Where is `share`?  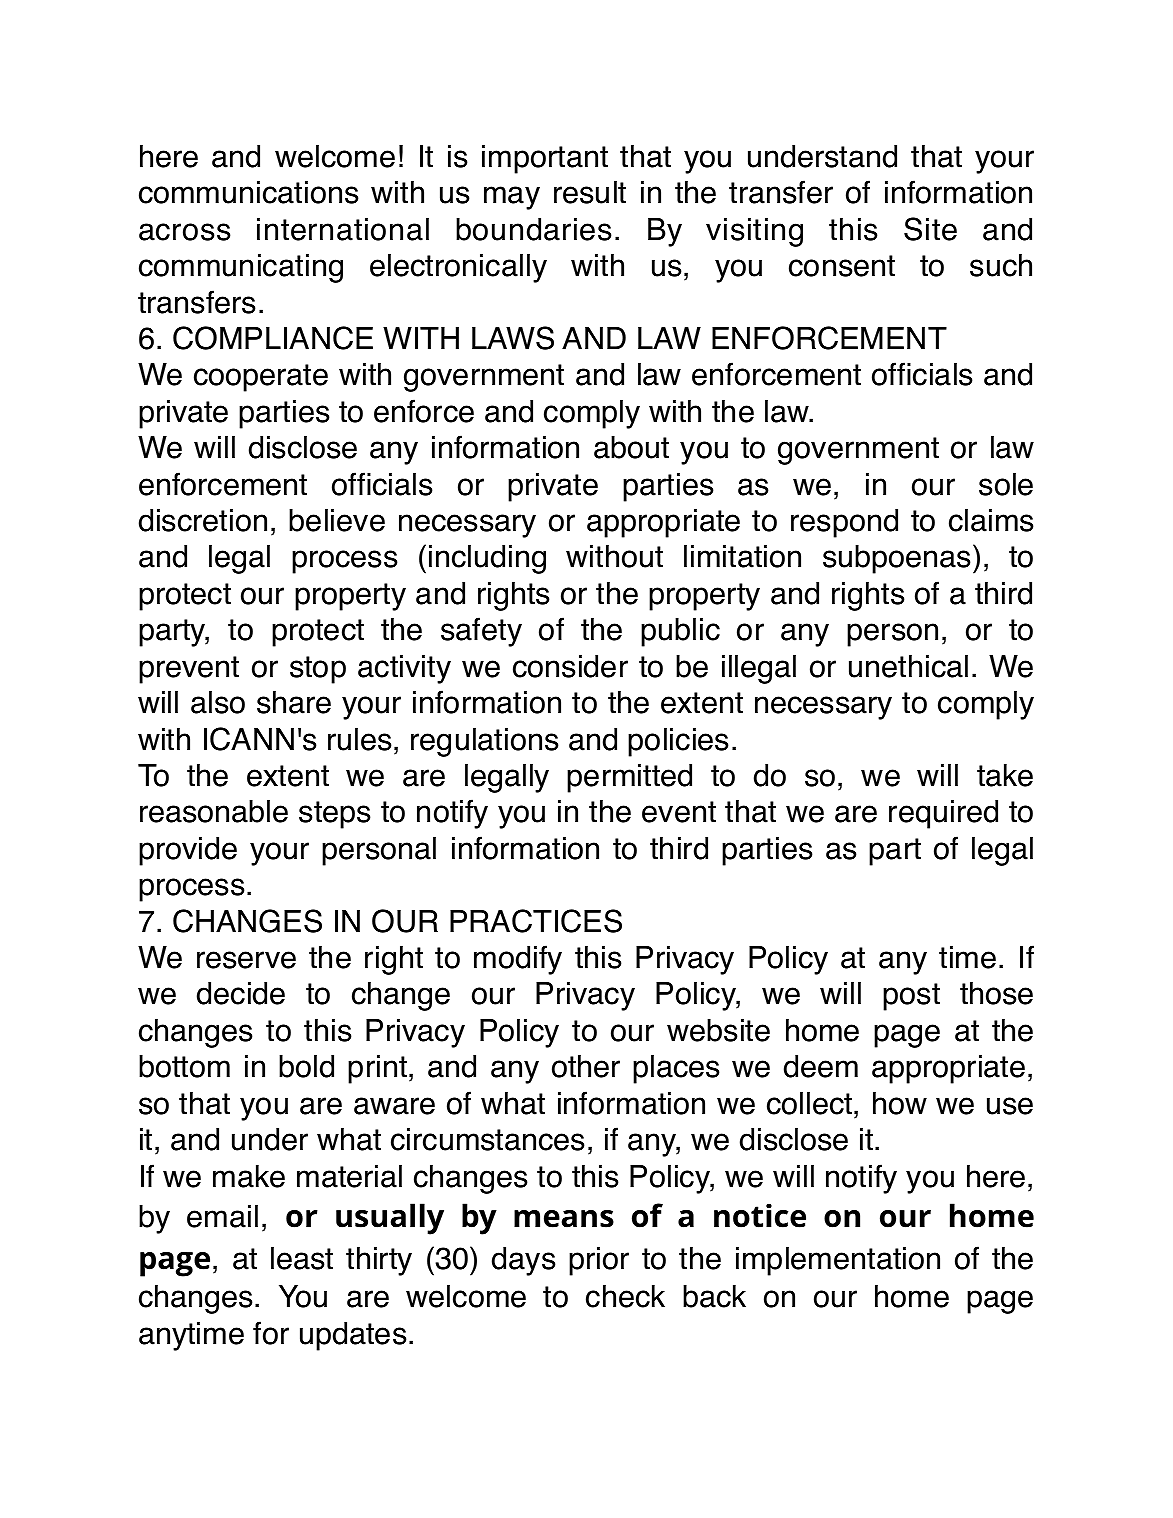 share is located at coordinates (294, 702).
